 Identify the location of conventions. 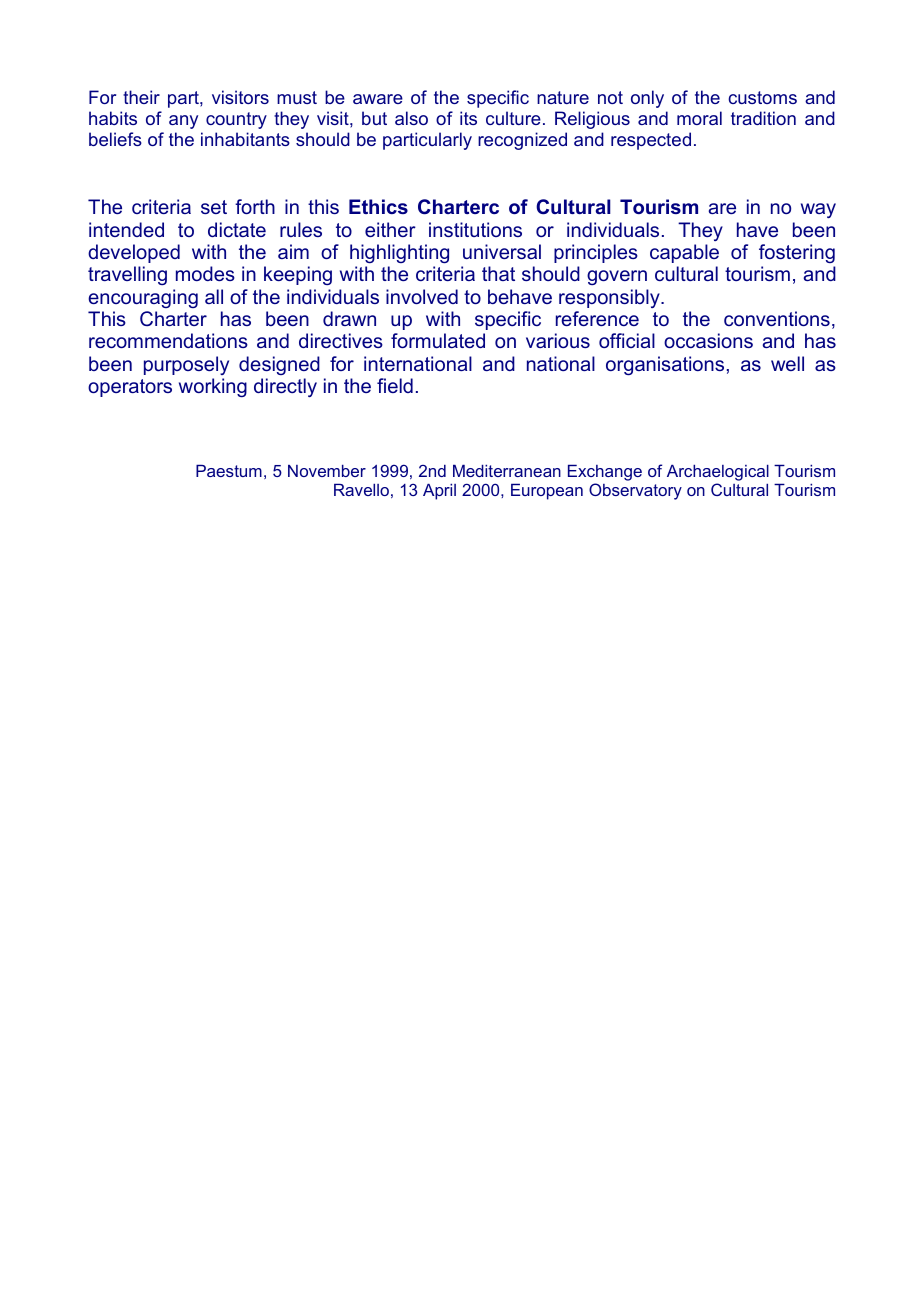
(777, 318).
